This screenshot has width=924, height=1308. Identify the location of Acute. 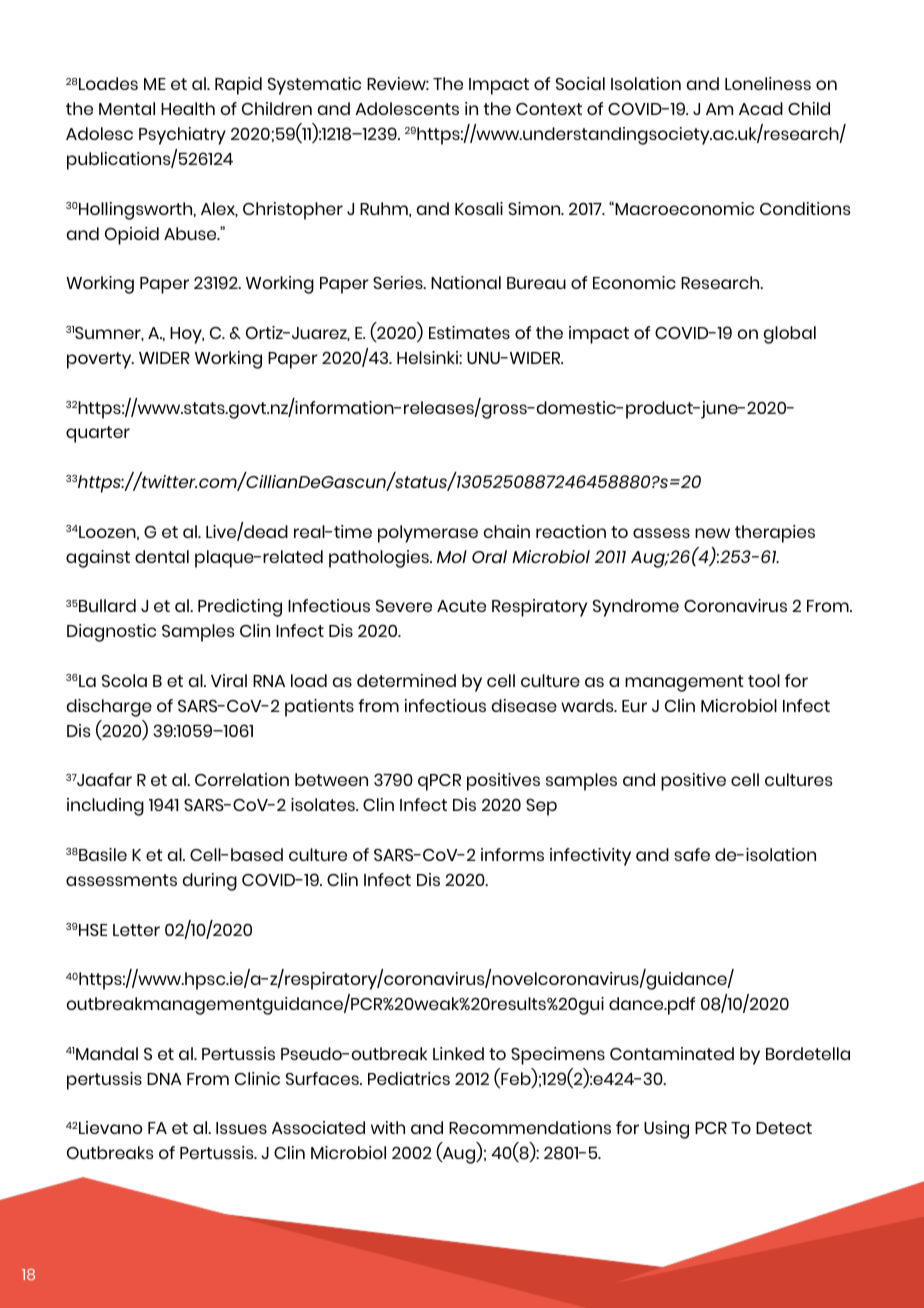
(461, 606).
